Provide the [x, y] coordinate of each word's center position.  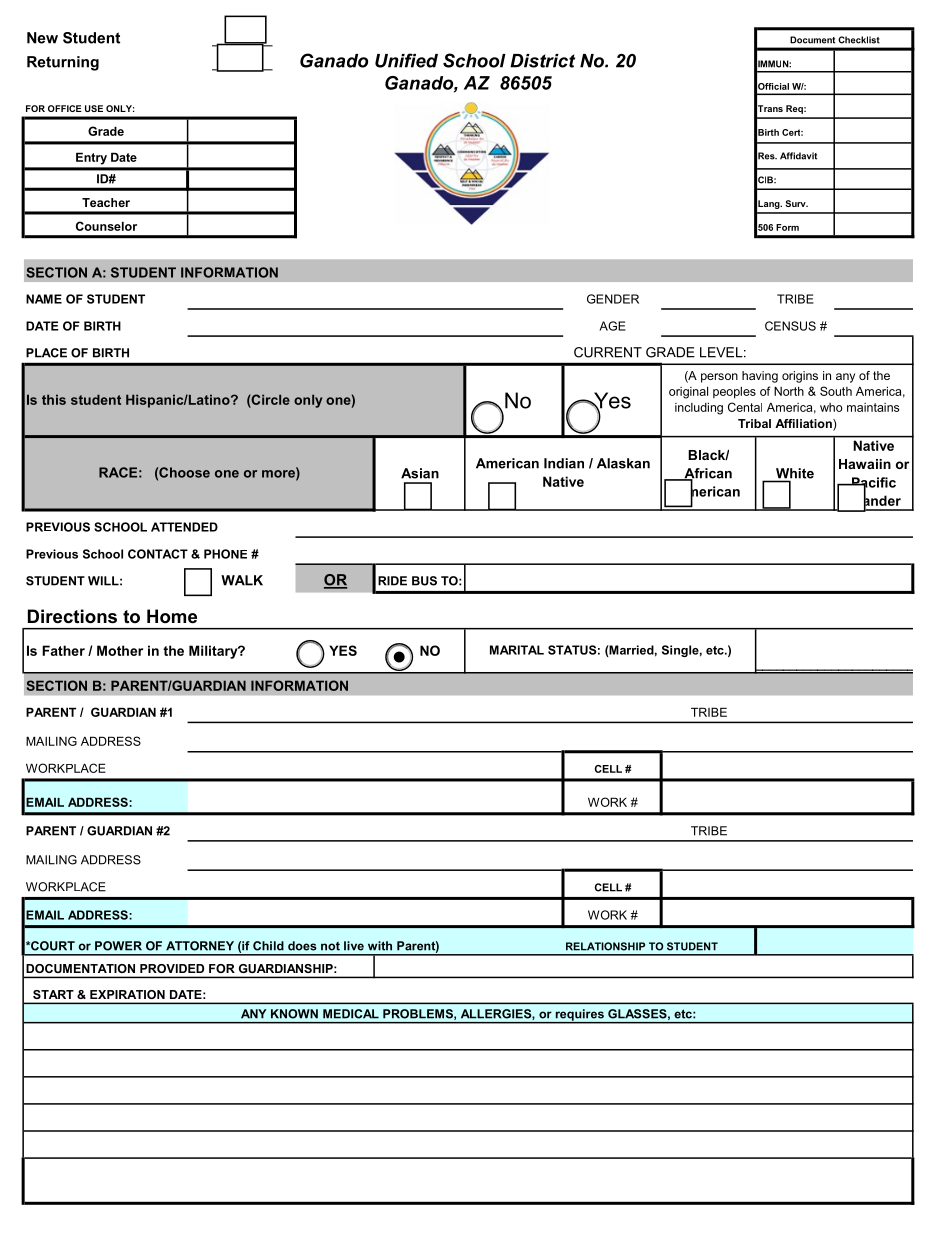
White [794, 474]
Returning [63, 63]
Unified [406, 60]
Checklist [859, 40]
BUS [424, 581]
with [380, 946]
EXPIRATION [127, 994]
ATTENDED [184, 527]
